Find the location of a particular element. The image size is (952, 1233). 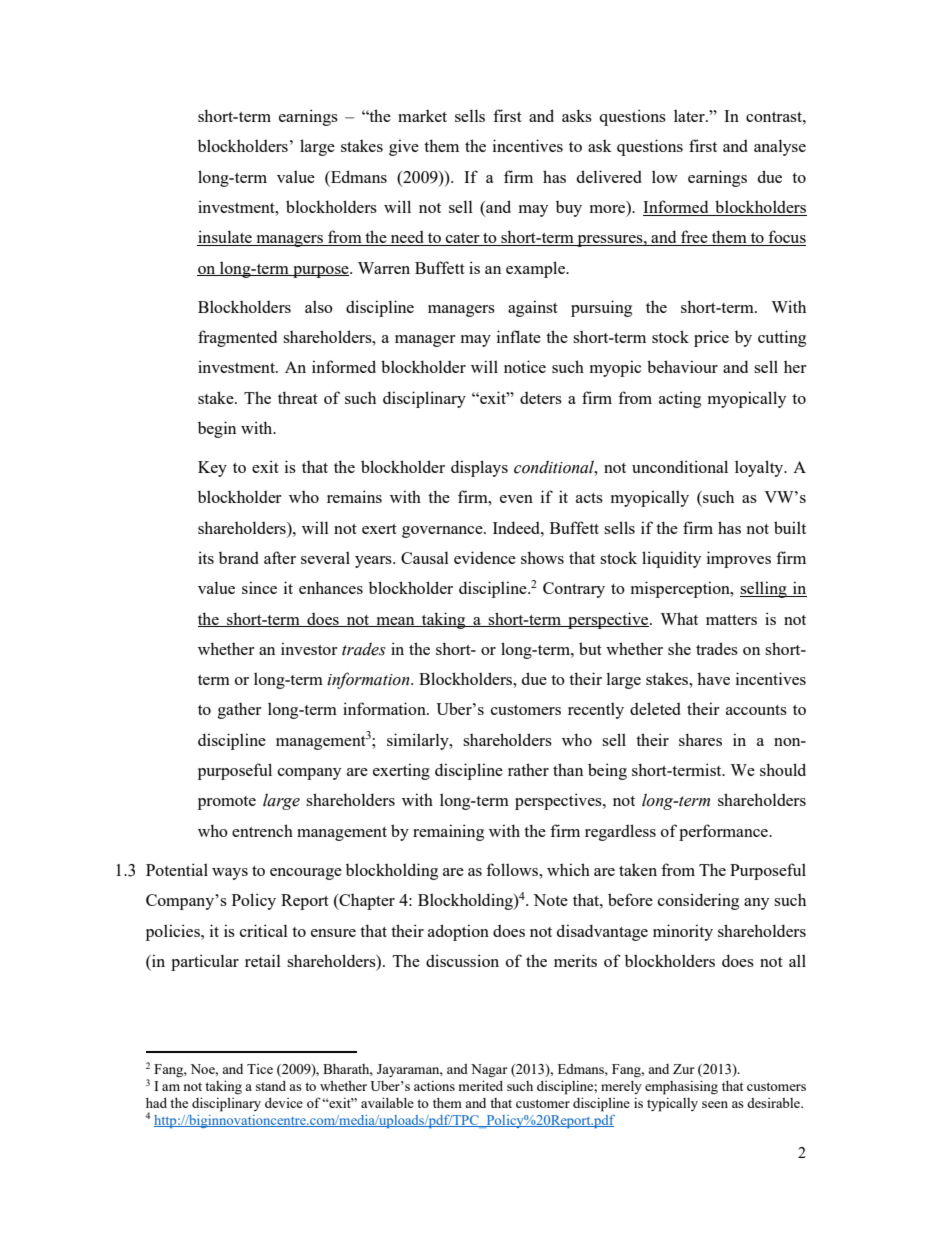

adoption is located at coordinates (458, 932).
